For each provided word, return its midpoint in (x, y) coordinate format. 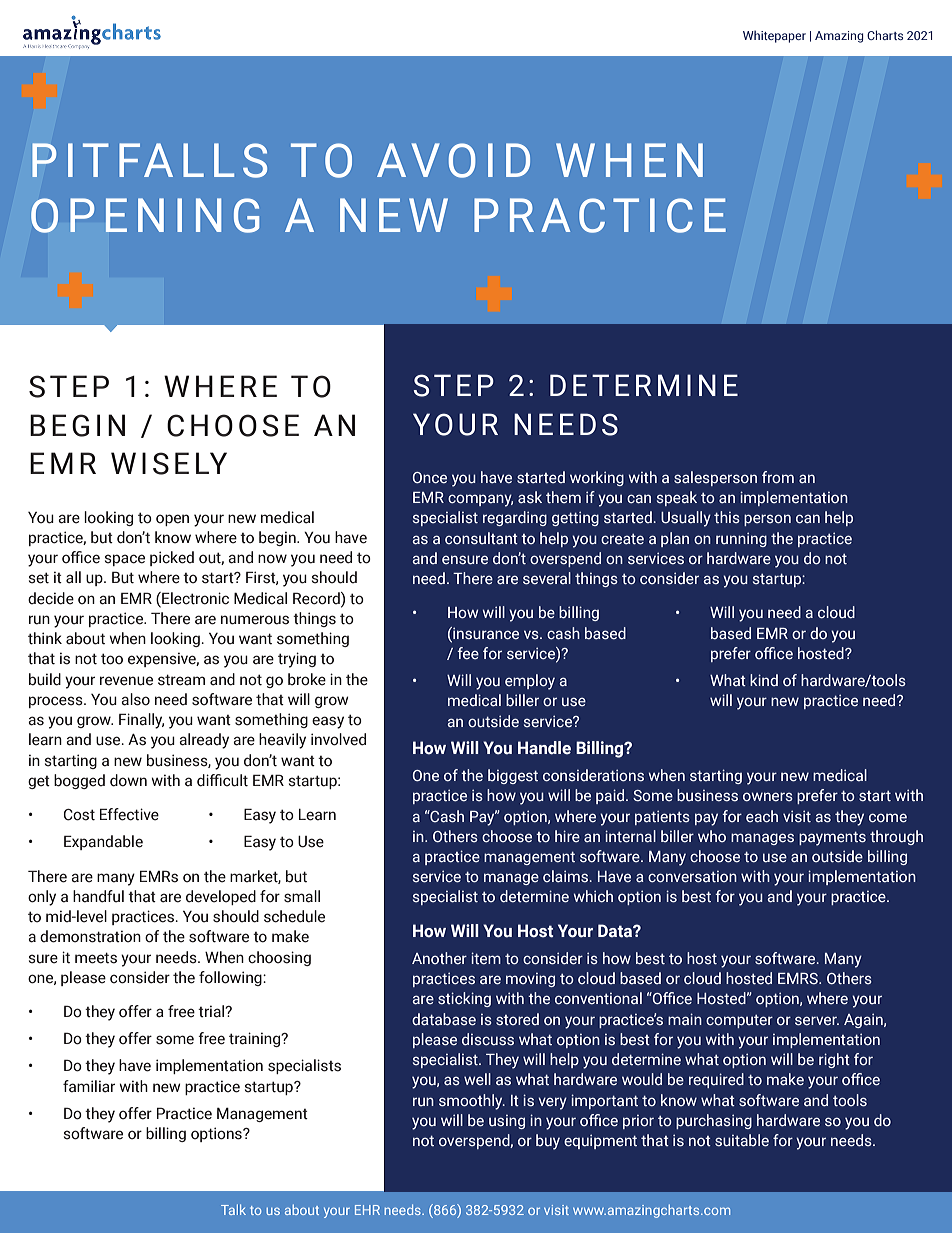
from (778, 477)
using (507, 1122)
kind (764, 680)
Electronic (194, 598)
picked (172, 558)
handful (98, 896)
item (486, 958)
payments (832, 839)
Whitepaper (774, 36)
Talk (233, 1209)
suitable (742, 1140)
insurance (485, 633)
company (480, 500)
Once (430, 477)
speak (677, 498)
